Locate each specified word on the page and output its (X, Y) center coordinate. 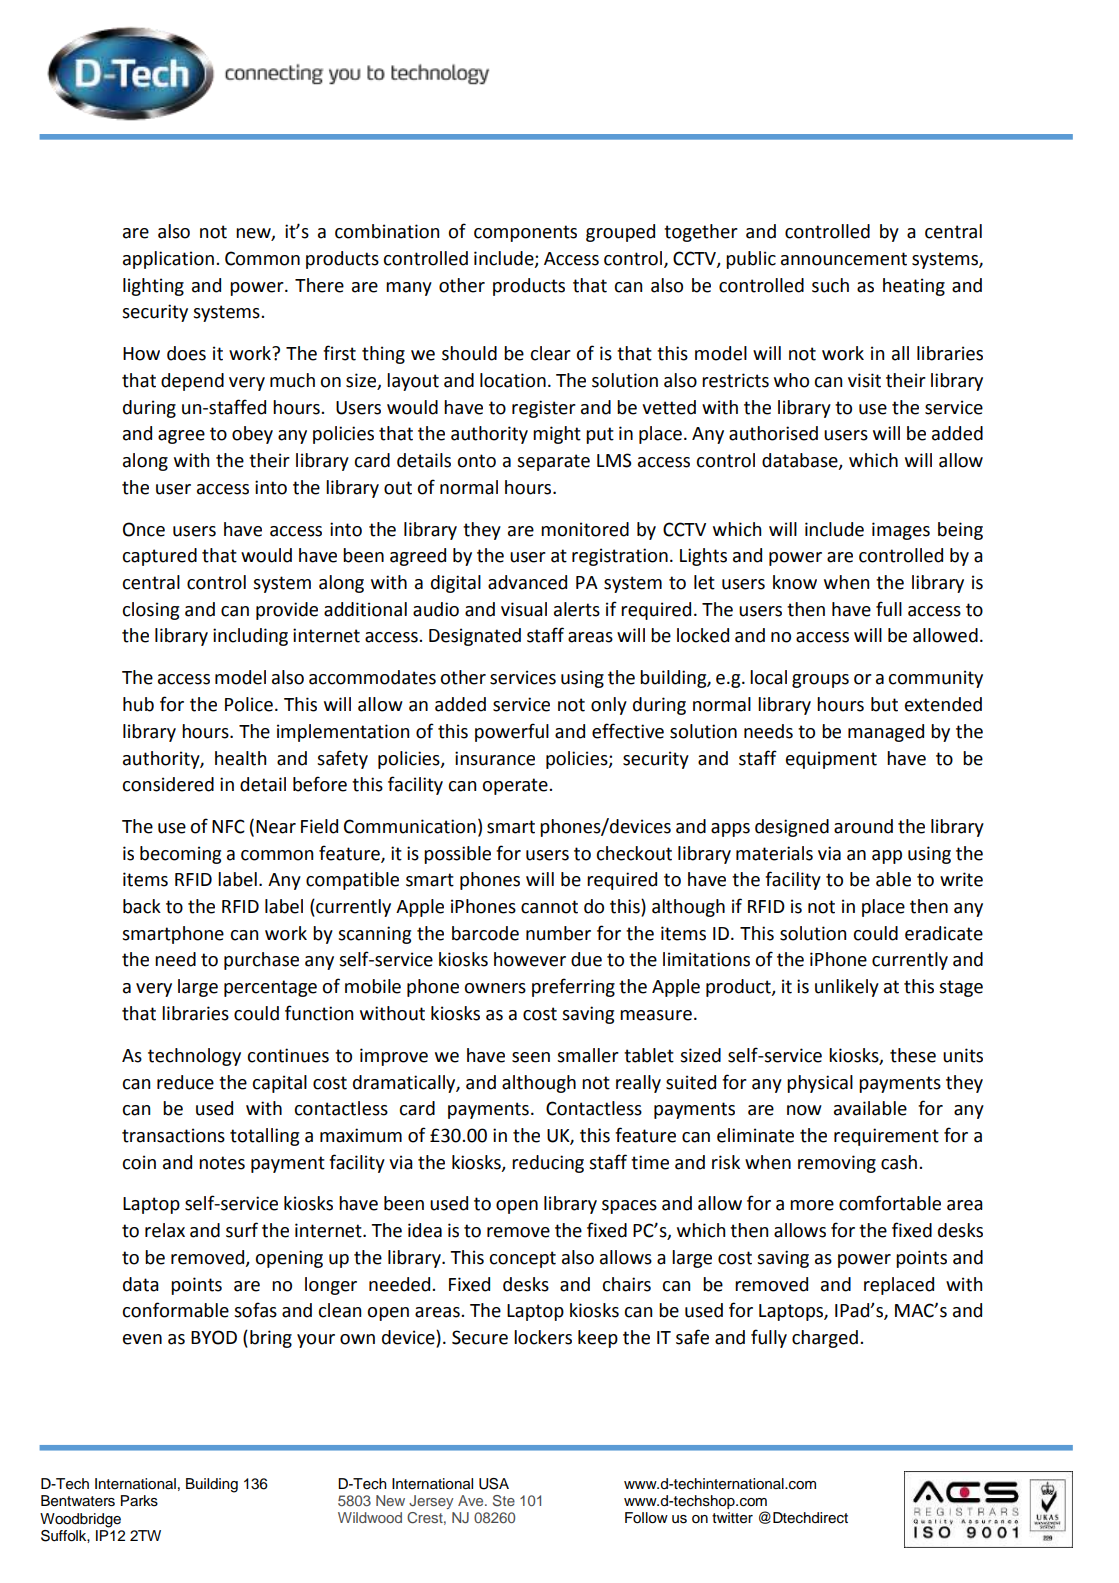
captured (159, 557)
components (525, 233)
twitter (732, 1518)
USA (494, 1484)
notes (222, 1163)
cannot (549, 907)
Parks (139, 1501)
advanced (527, 582)
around (863, 826)
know (795, 582)
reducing (548, 1164)
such (830, 285)
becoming (180, 855)
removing (837, 1164)
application (168, 260)
